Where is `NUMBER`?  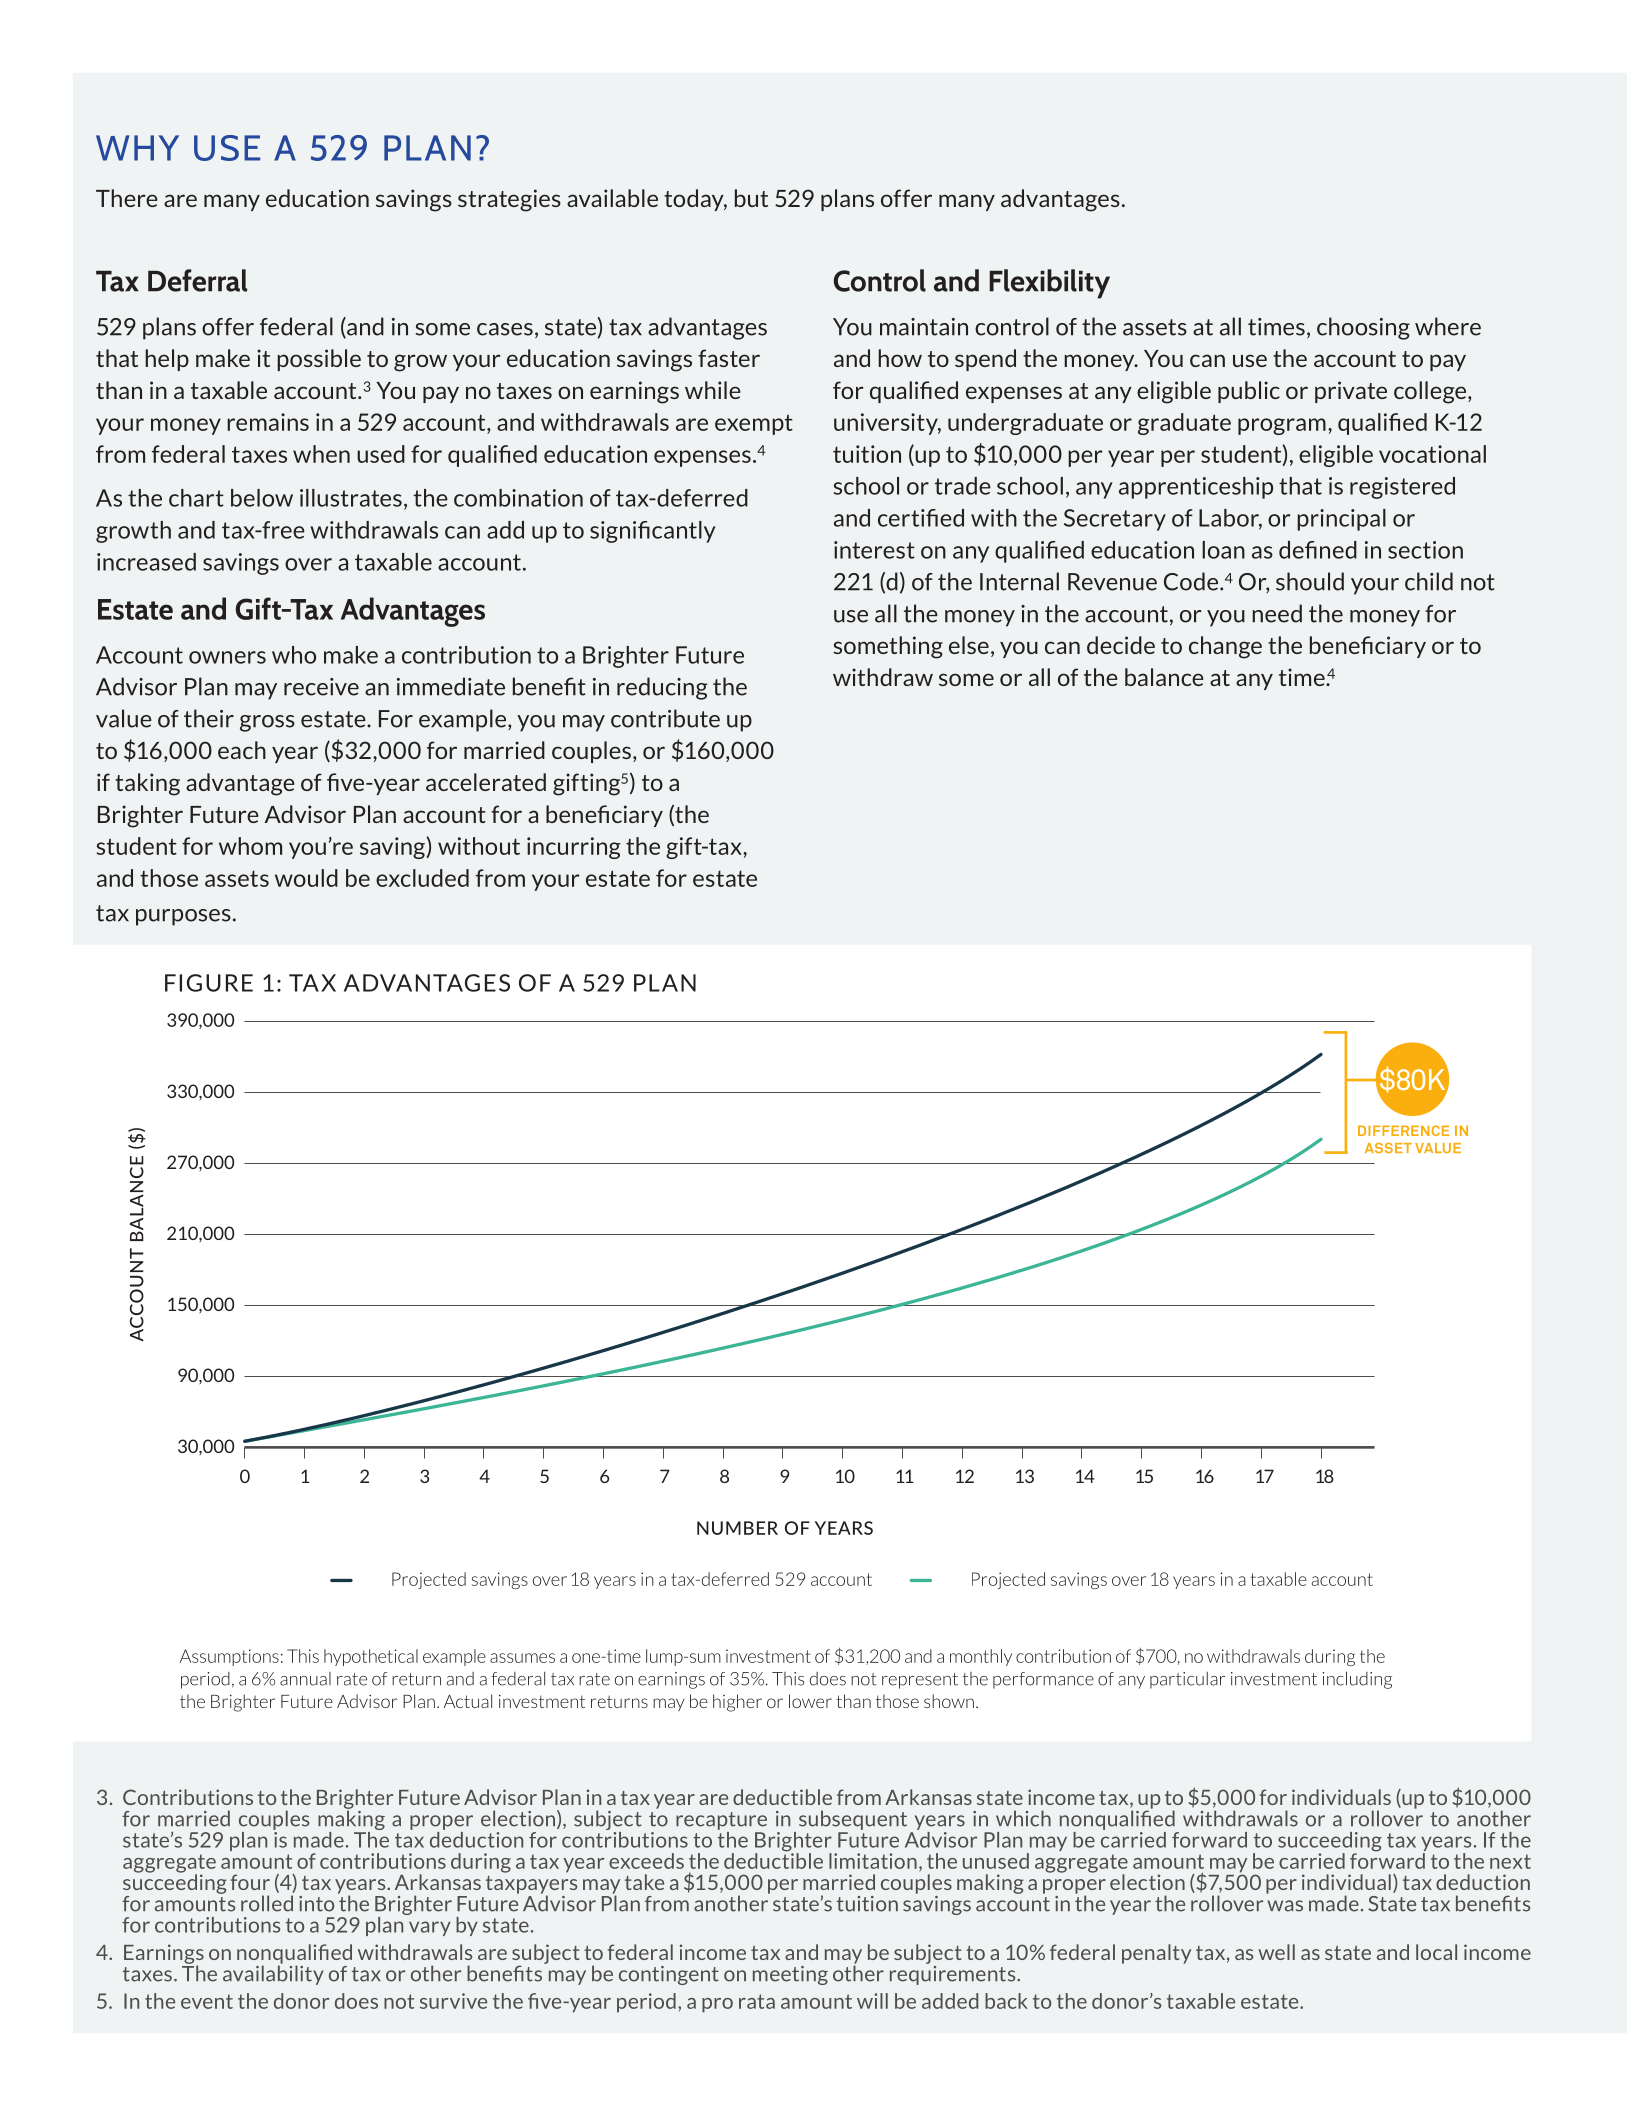 NUMBER is located at coordinates (737, 1528).
